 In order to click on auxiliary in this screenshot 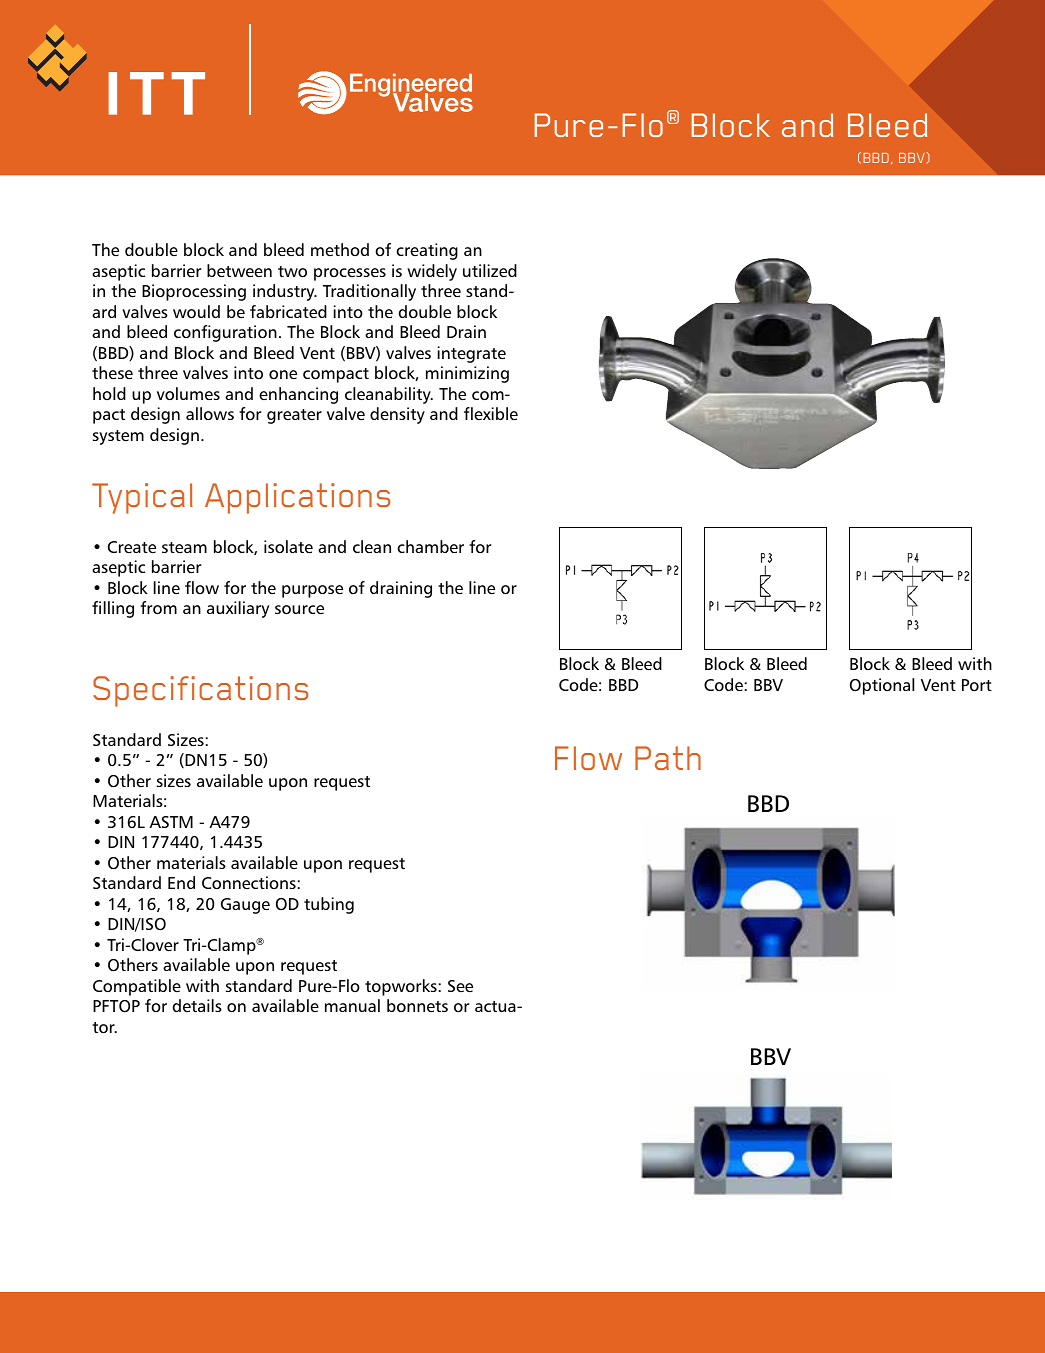, I will do `click(238, 609)`.
